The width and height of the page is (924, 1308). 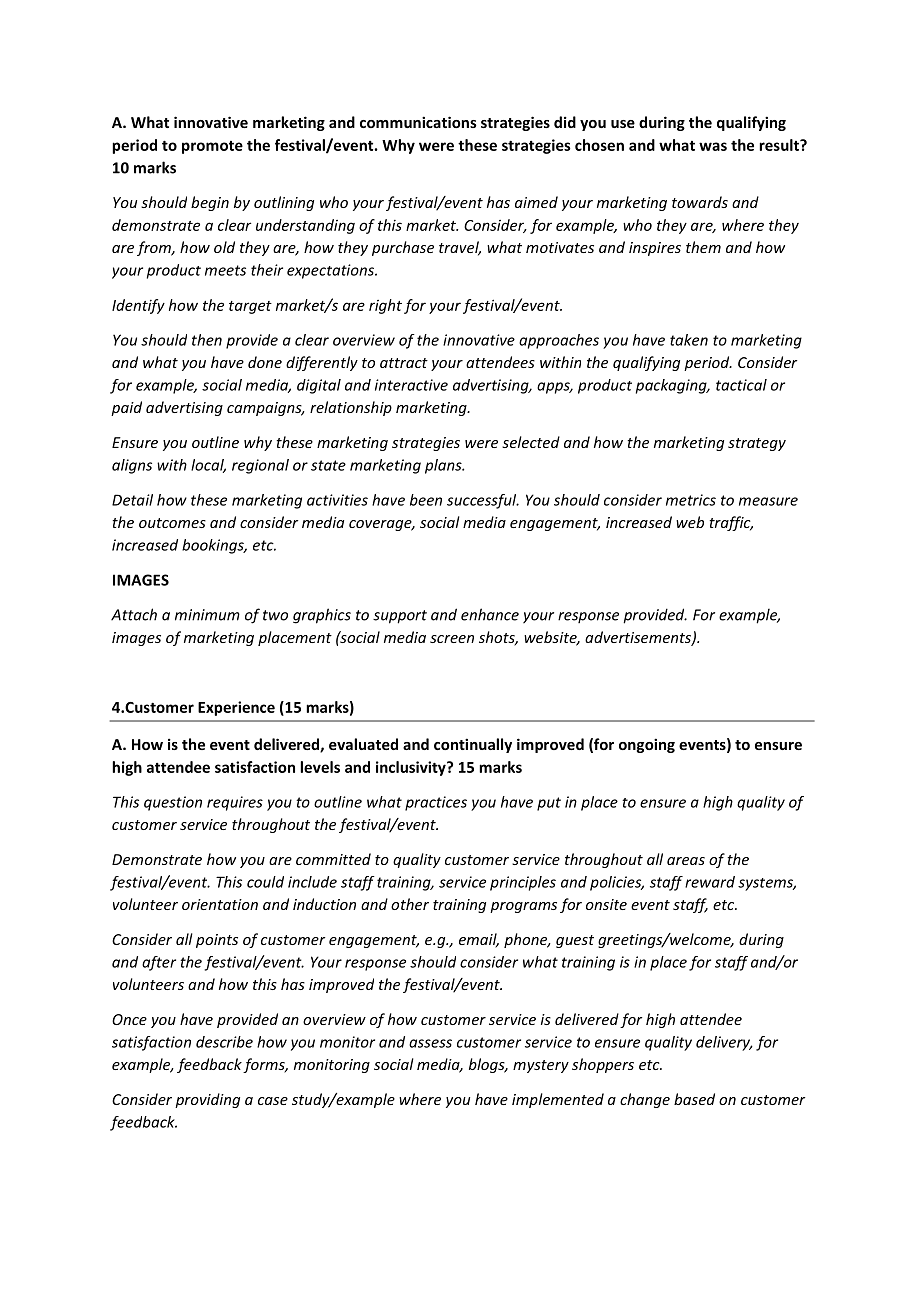 What do you see at coordinates (207, 1100) in the page?
I see `providing` at bounding box center [207, 1100].
